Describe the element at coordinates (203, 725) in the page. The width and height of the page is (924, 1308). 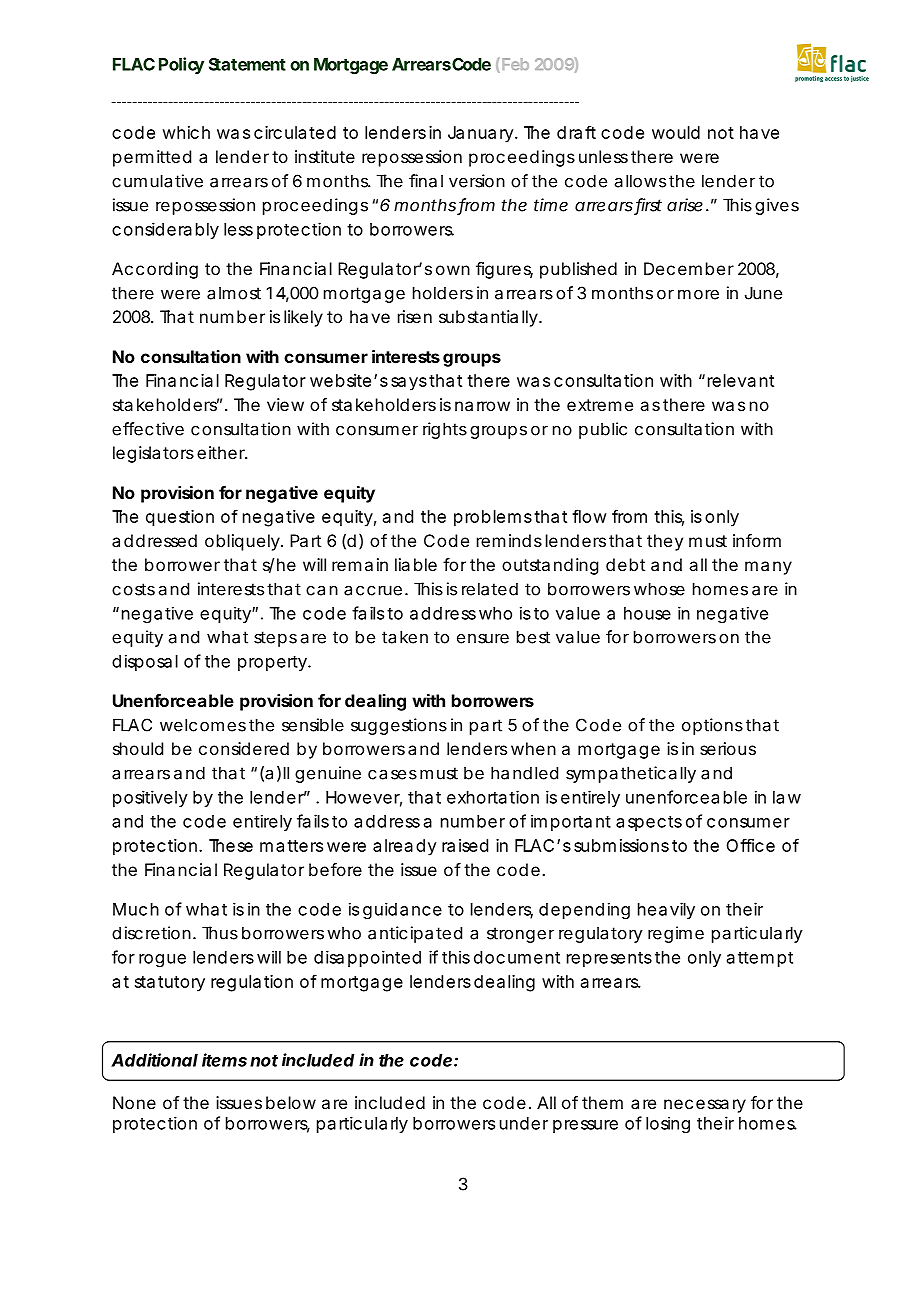
I see `welcomes` at that location.
